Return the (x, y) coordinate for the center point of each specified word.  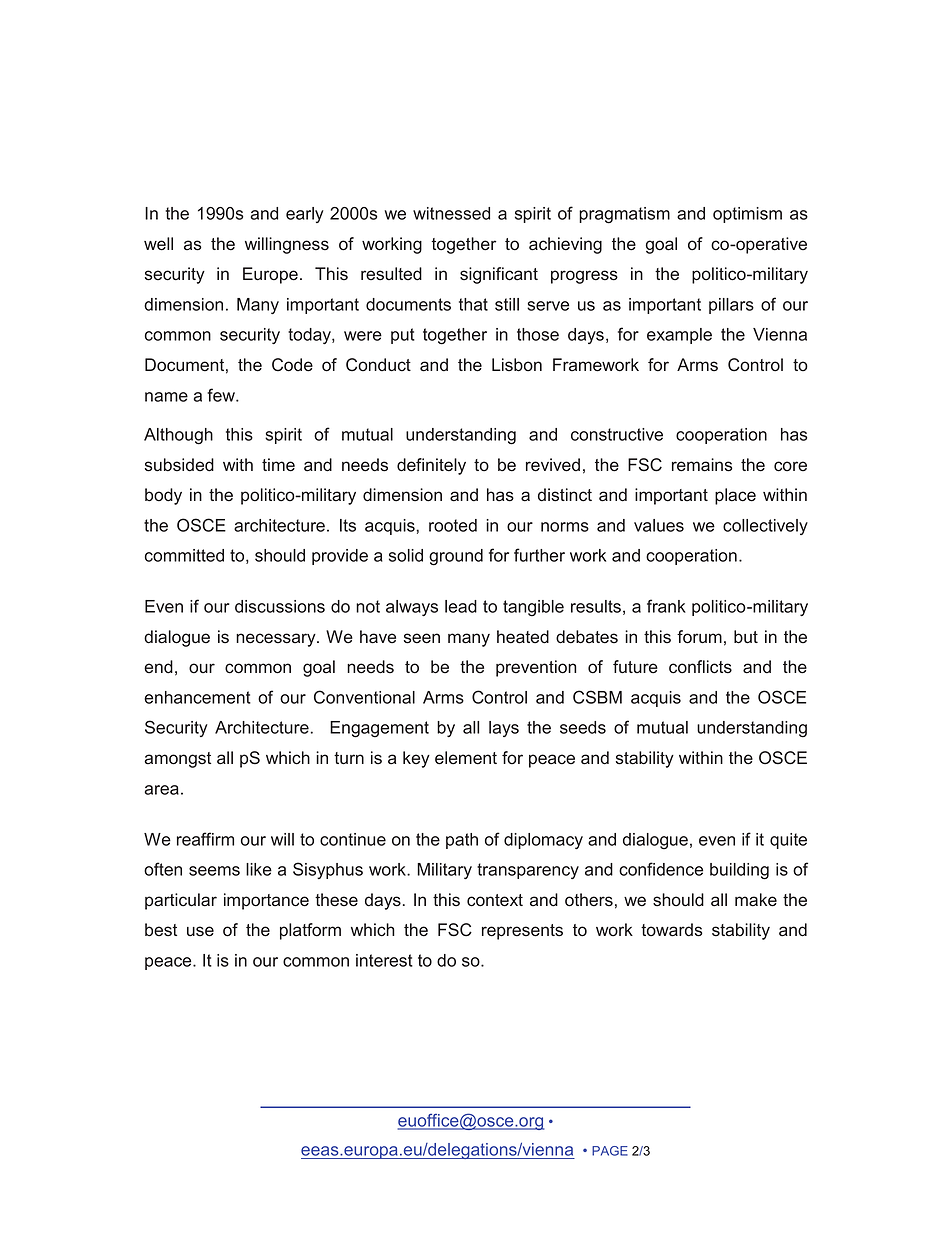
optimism (747, 215)
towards (672, 930)
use (200, 931)
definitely (431, 466)
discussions (280, 606)
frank (666, 606)
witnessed (451, 213)
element (466, 758)
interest (384, 960)
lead (461, 606)
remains (702, 465)
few (222, 395)
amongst (177, 760)
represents (522, 932)
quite (788, 841)
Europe (270, 275)
